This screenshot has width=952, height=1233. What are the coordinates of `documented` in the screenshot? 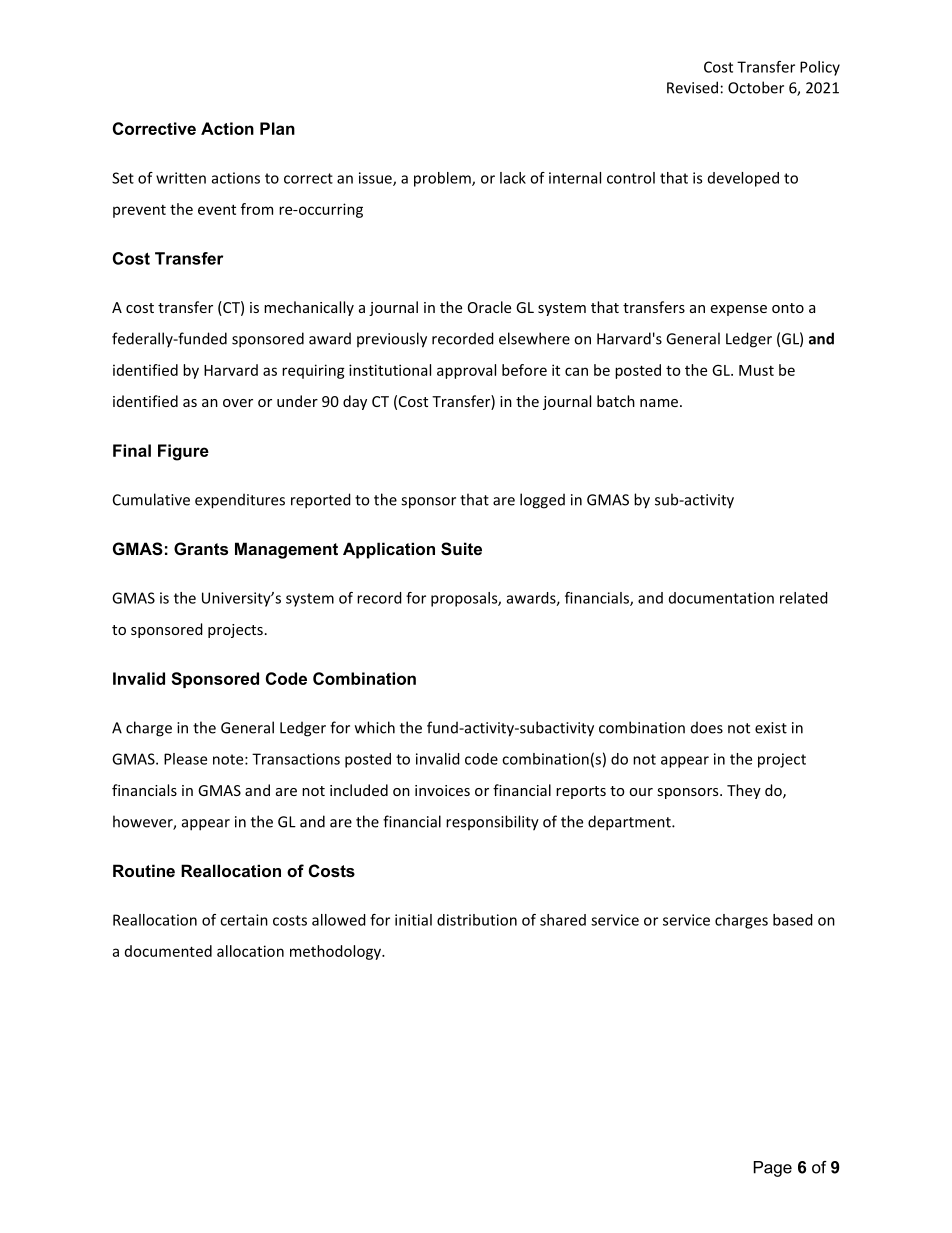 It's located at (168, 951).
